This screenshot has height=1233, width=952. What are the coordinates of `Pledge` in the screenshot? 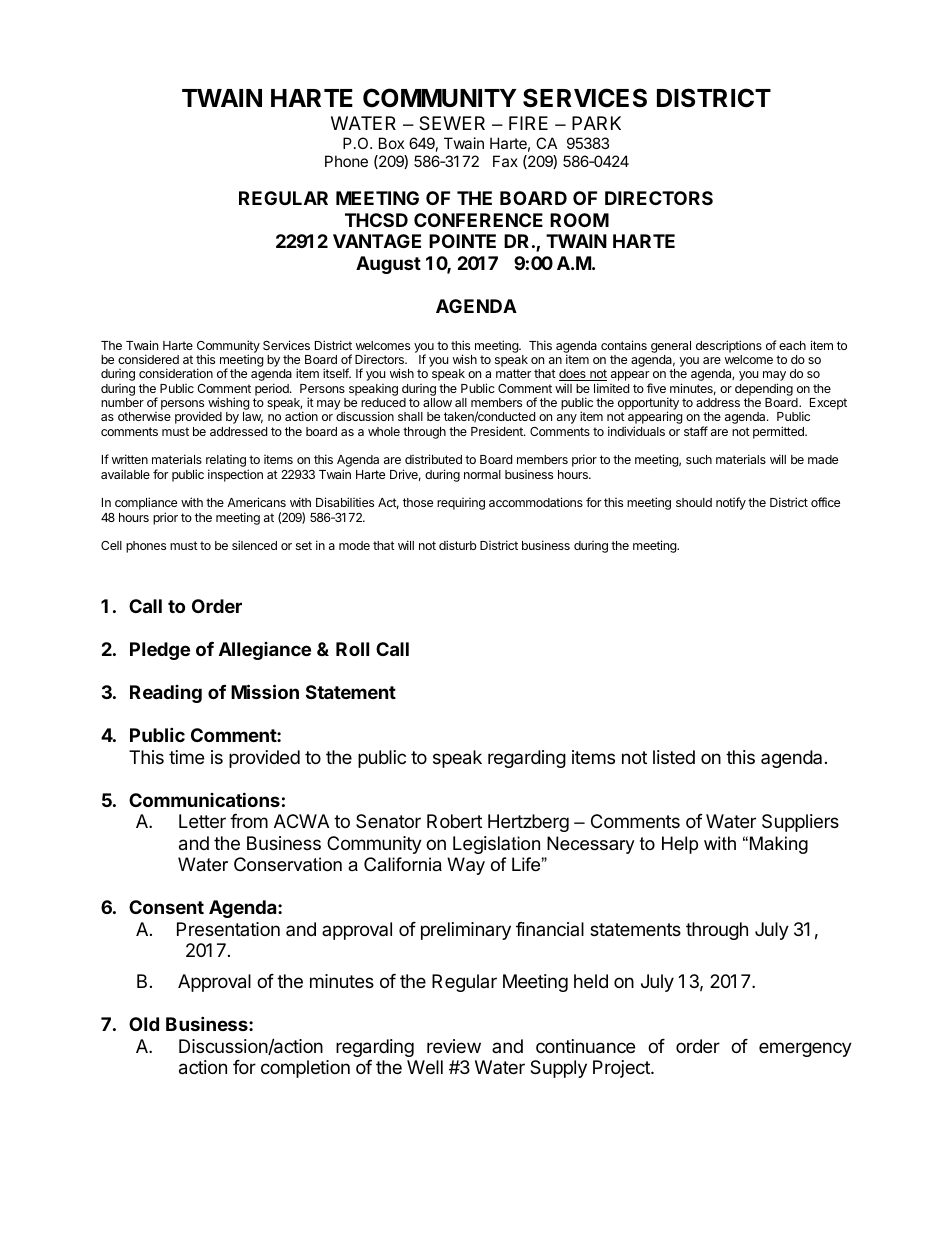 It's located at (160, 651).
